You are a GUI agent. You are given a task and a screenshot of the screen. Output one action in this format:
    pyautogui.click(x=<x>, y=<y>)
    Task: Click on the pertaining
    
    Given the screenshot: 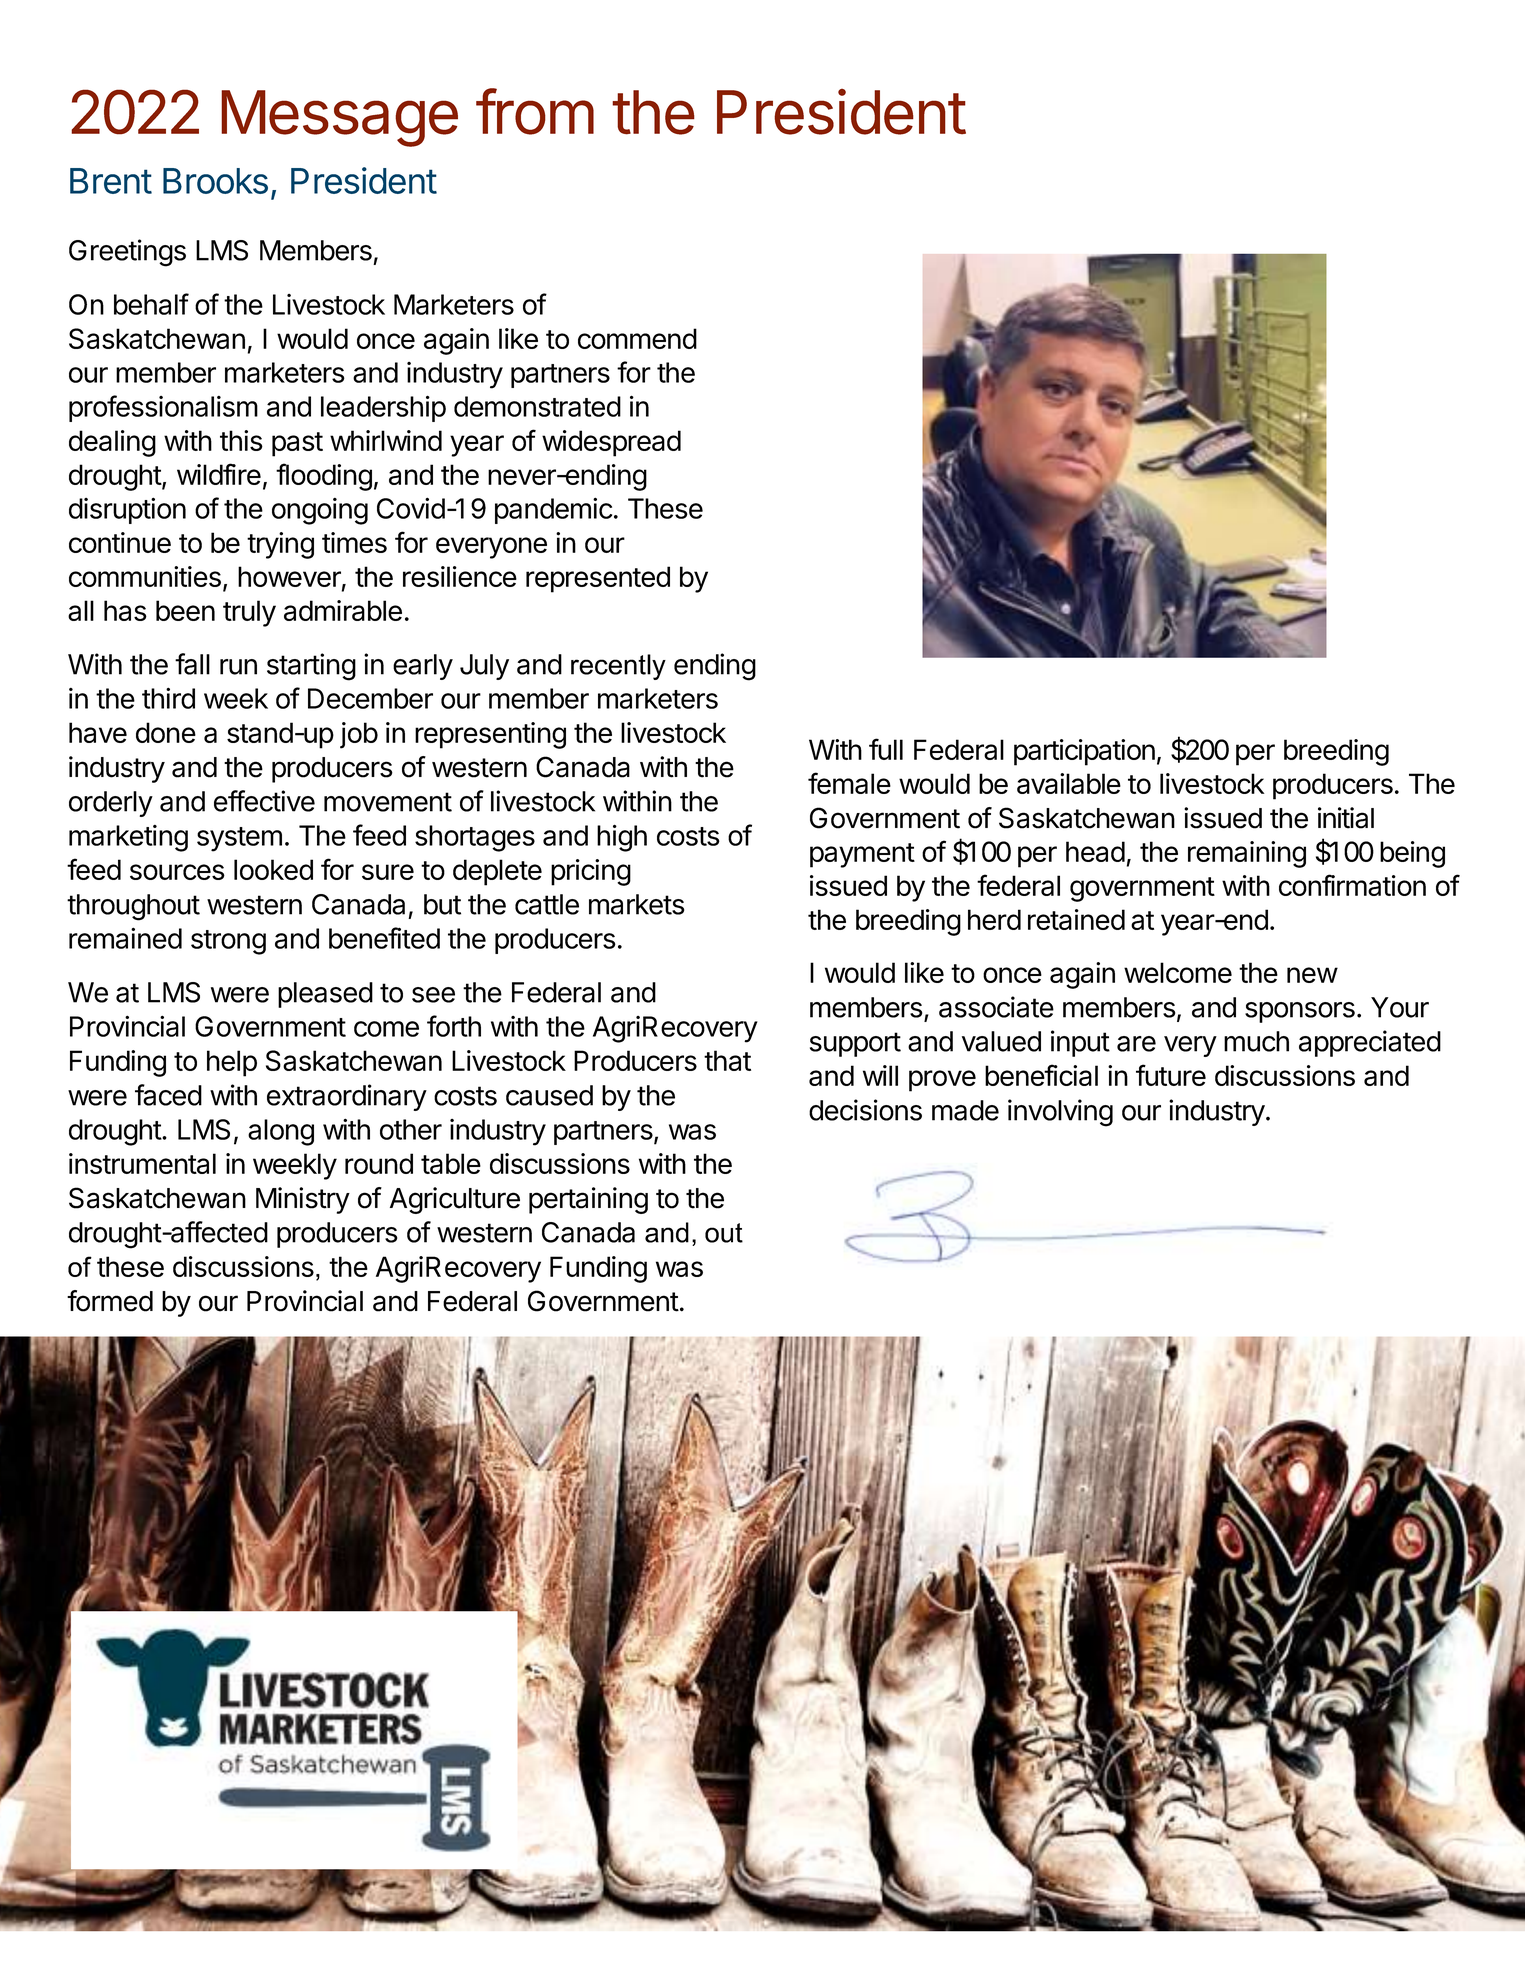 What is the action you would take?
    pyautogui.click(x=588, y=1200)
